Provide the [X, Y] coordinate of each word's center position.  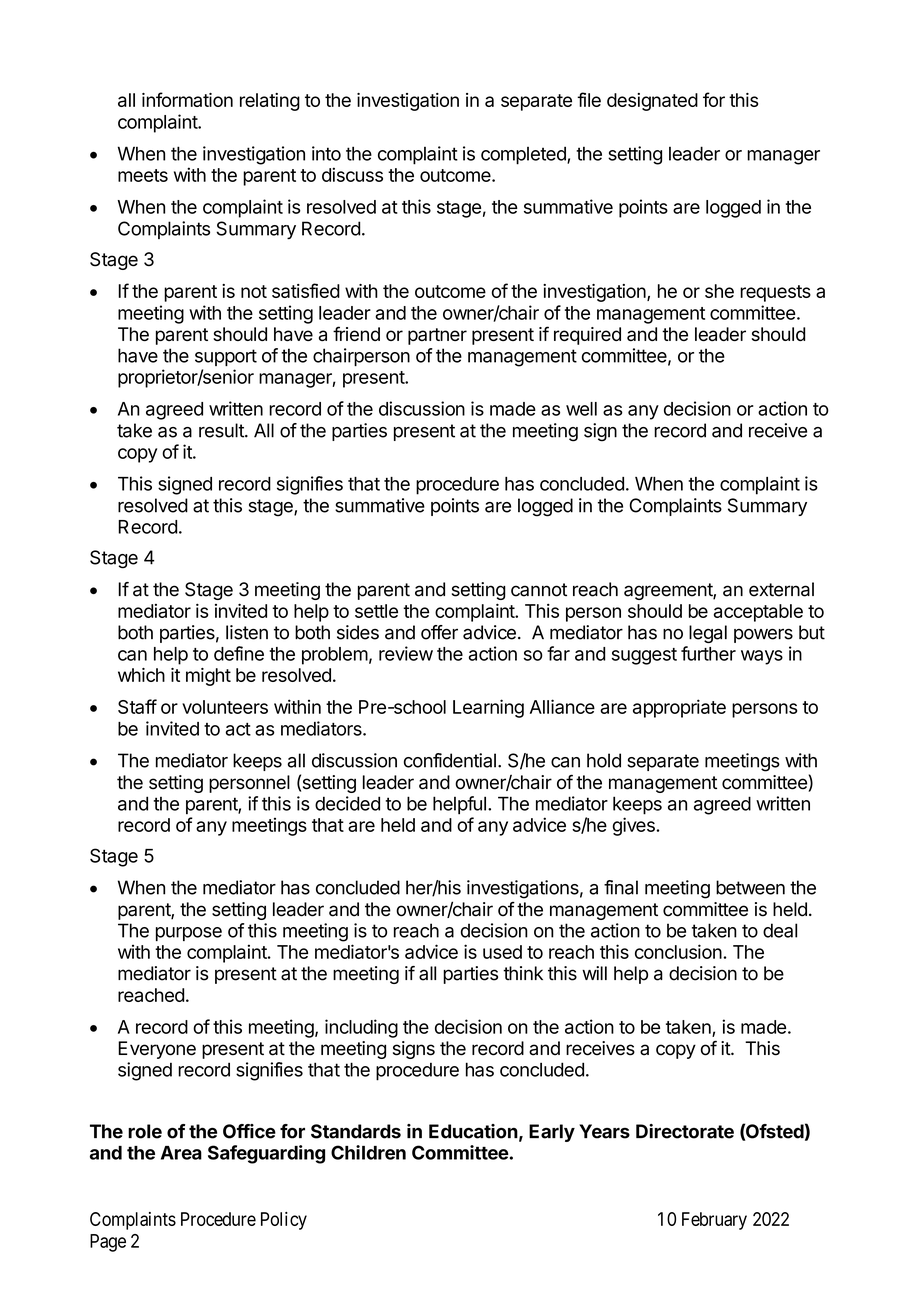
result [222, 430]
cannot [539, 590]
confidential [450, 760]
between [750, 887]
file [589, 99]
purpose [189, 934]
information [187, 99]
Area [181, 1153]
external [781, 589]
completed [524, 155]
